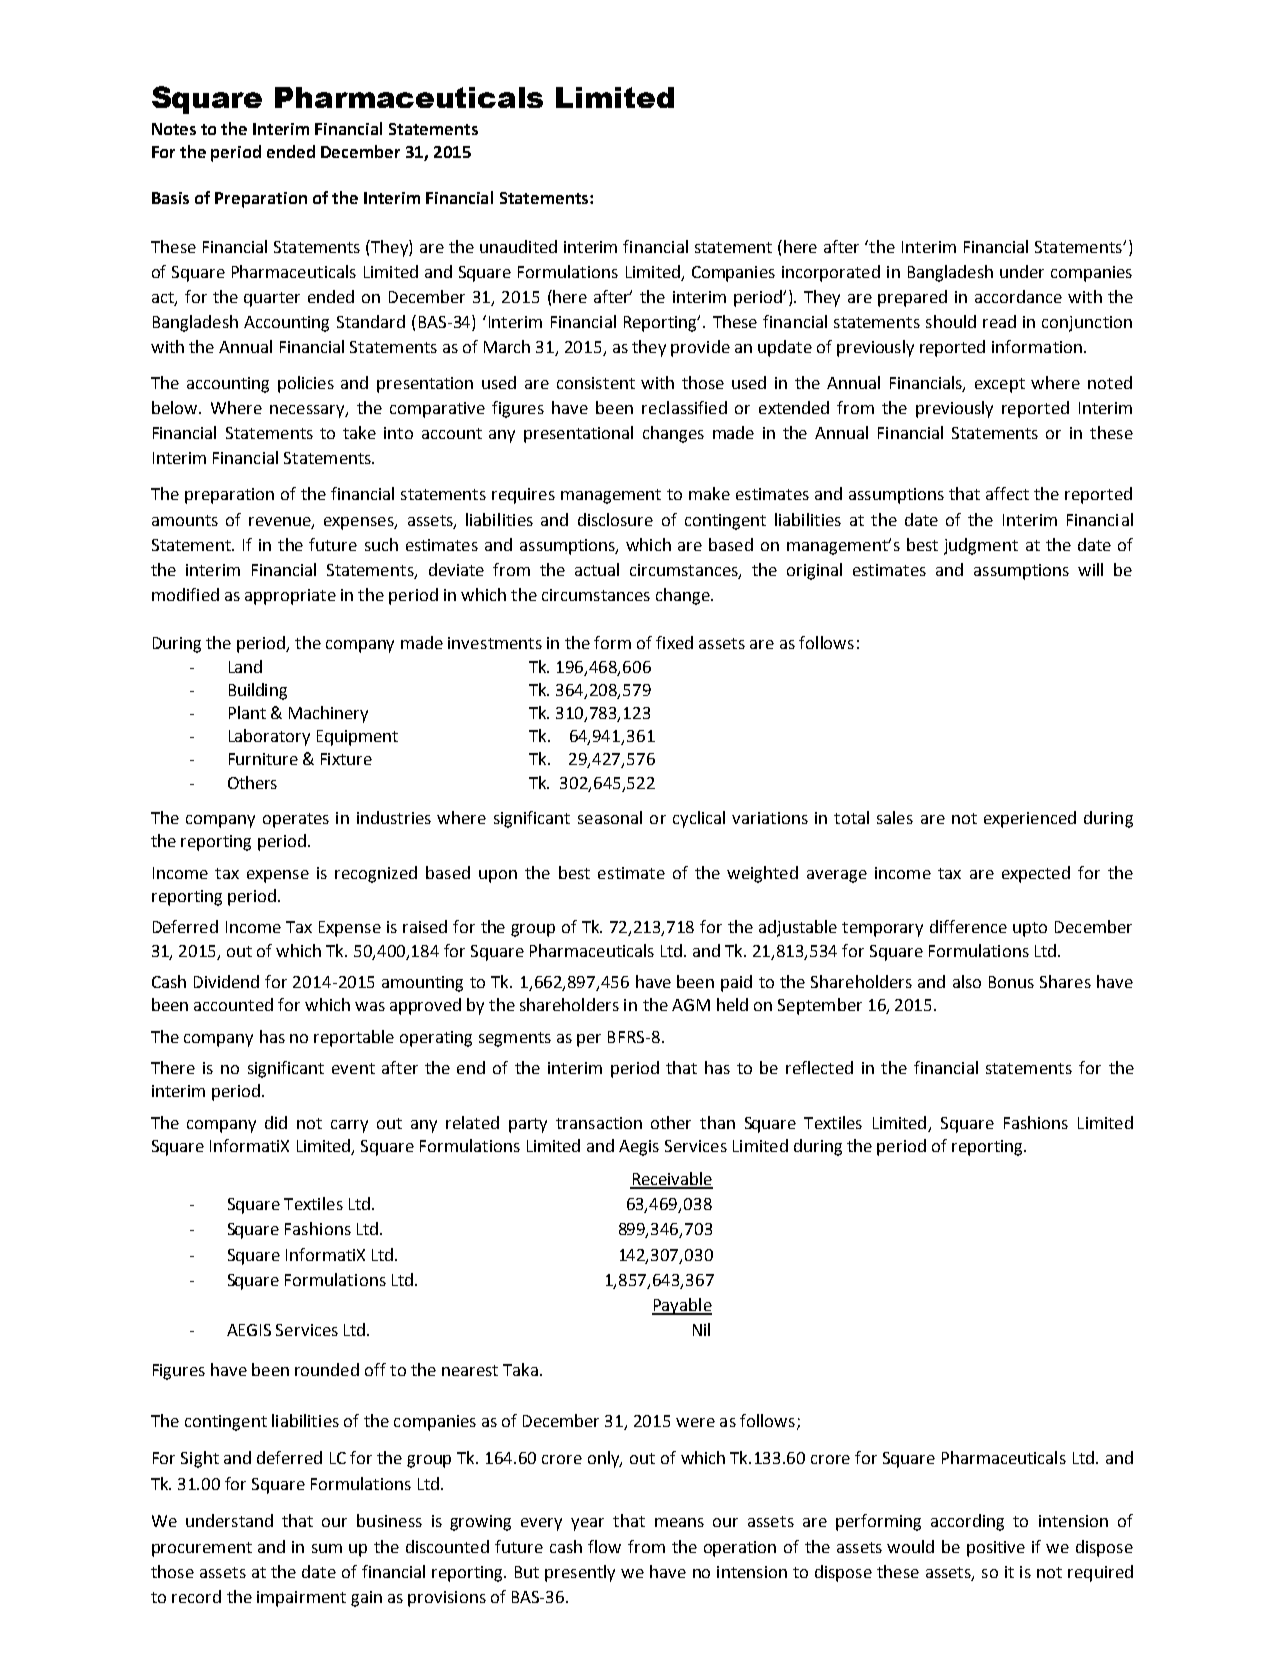  I want to click on disclosure, so click(615, 519).
